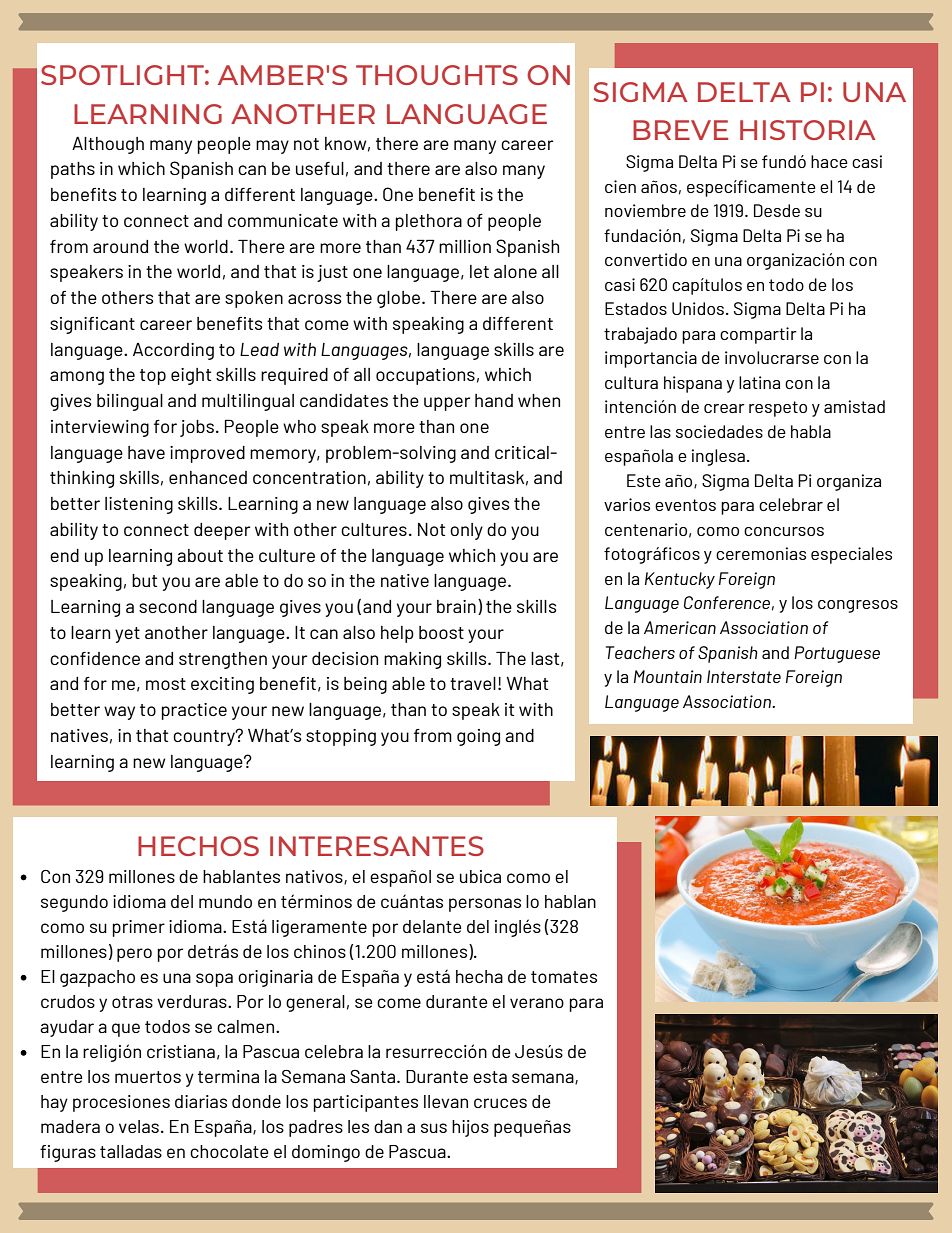  What do you see at coordinates (434, 1128) in the screenshot?
I see `sus` at bounding box center [434, 1128].
